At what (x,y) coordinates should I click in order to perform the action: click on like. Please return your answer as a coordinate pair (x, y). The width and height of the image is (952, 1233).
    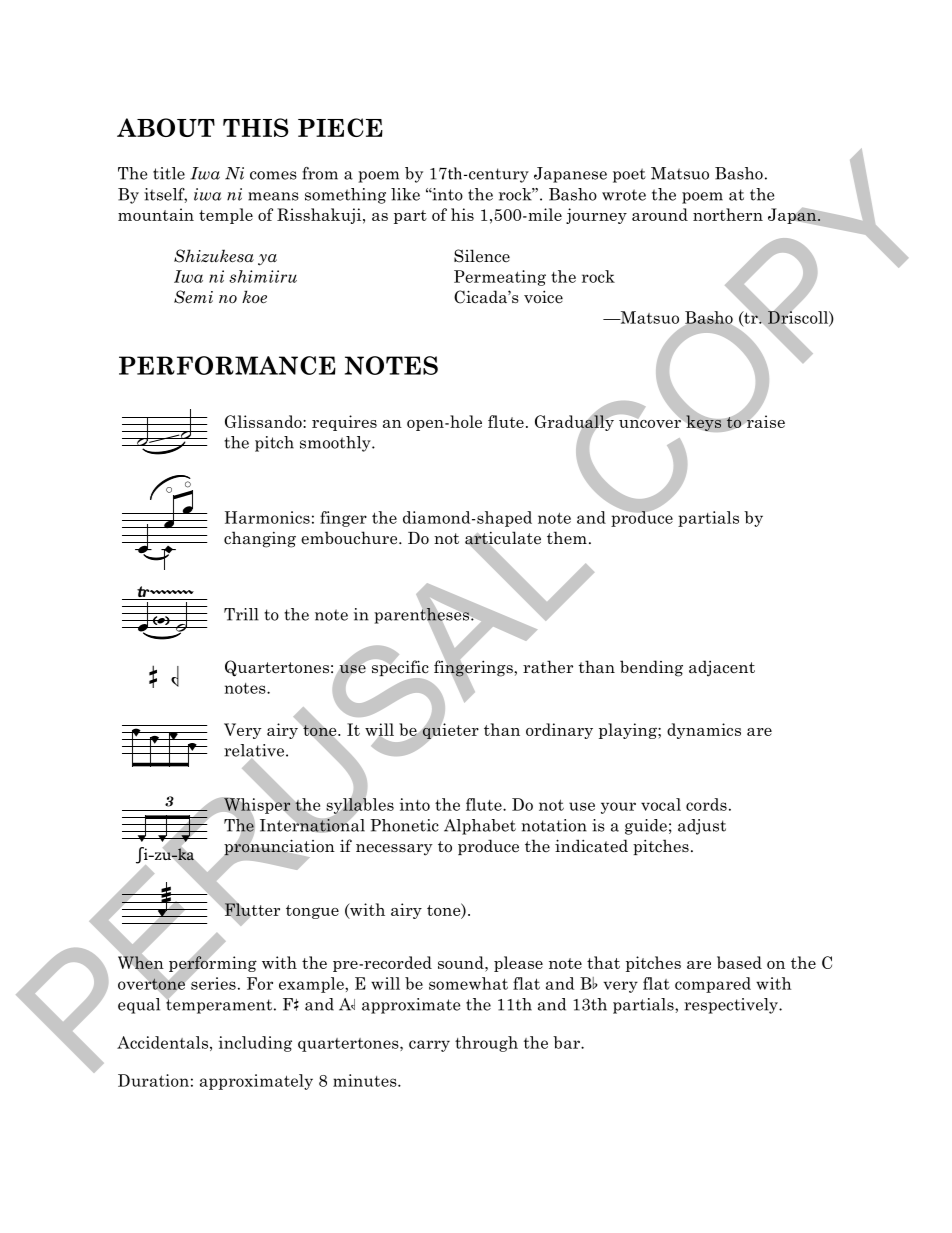
    Looking at the image, I should click on (405, 194).
